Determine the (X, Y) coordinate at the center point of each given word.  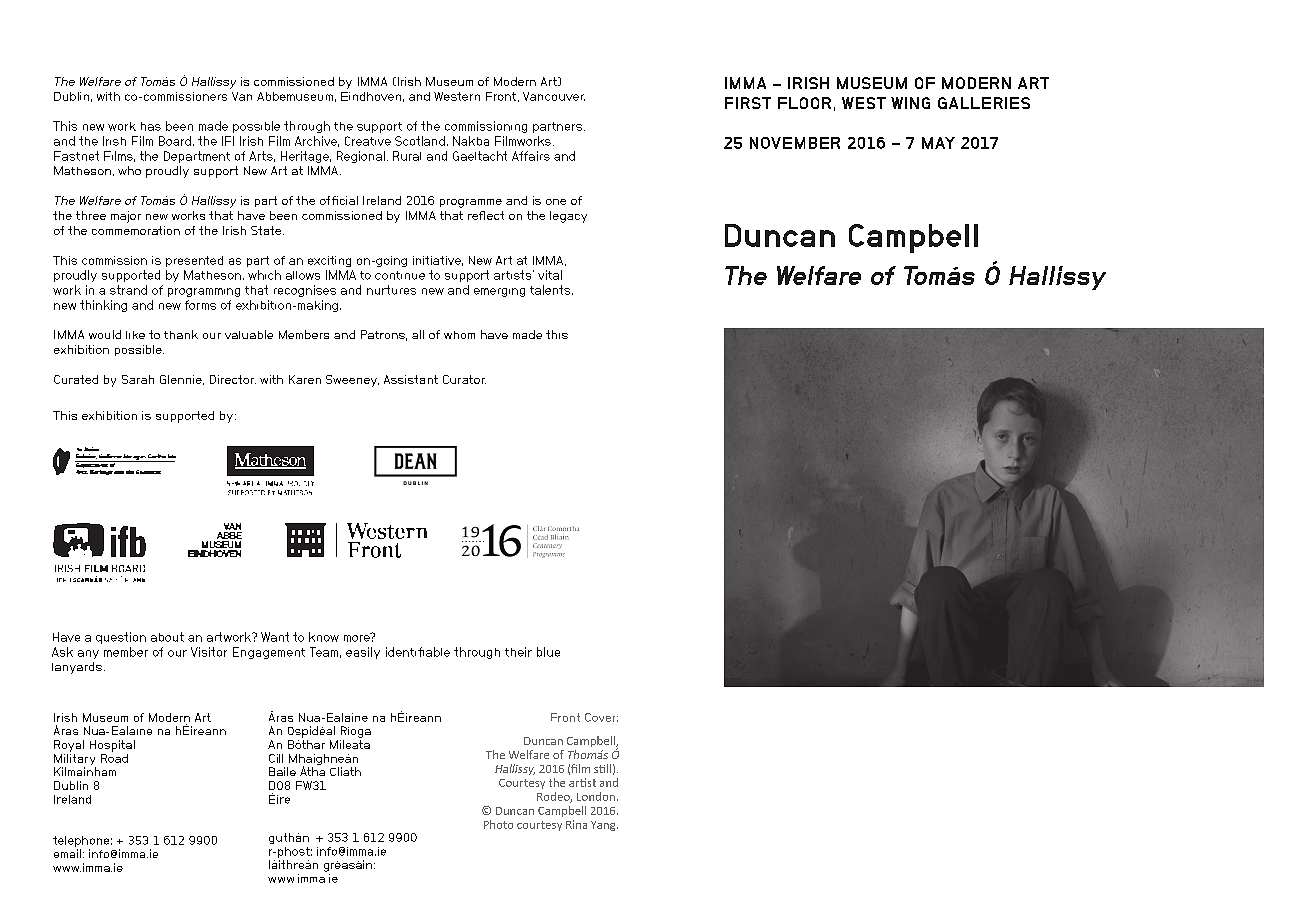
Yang (604, 826)
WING (910, 103)
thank (181, 334)
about (167, 637)
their (518, 652)
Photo (498, 824)
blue (548, 652)
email (67, 853)
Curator (464, 379)
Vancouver (554, 96)
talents (550, 290)
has (151, 126)
